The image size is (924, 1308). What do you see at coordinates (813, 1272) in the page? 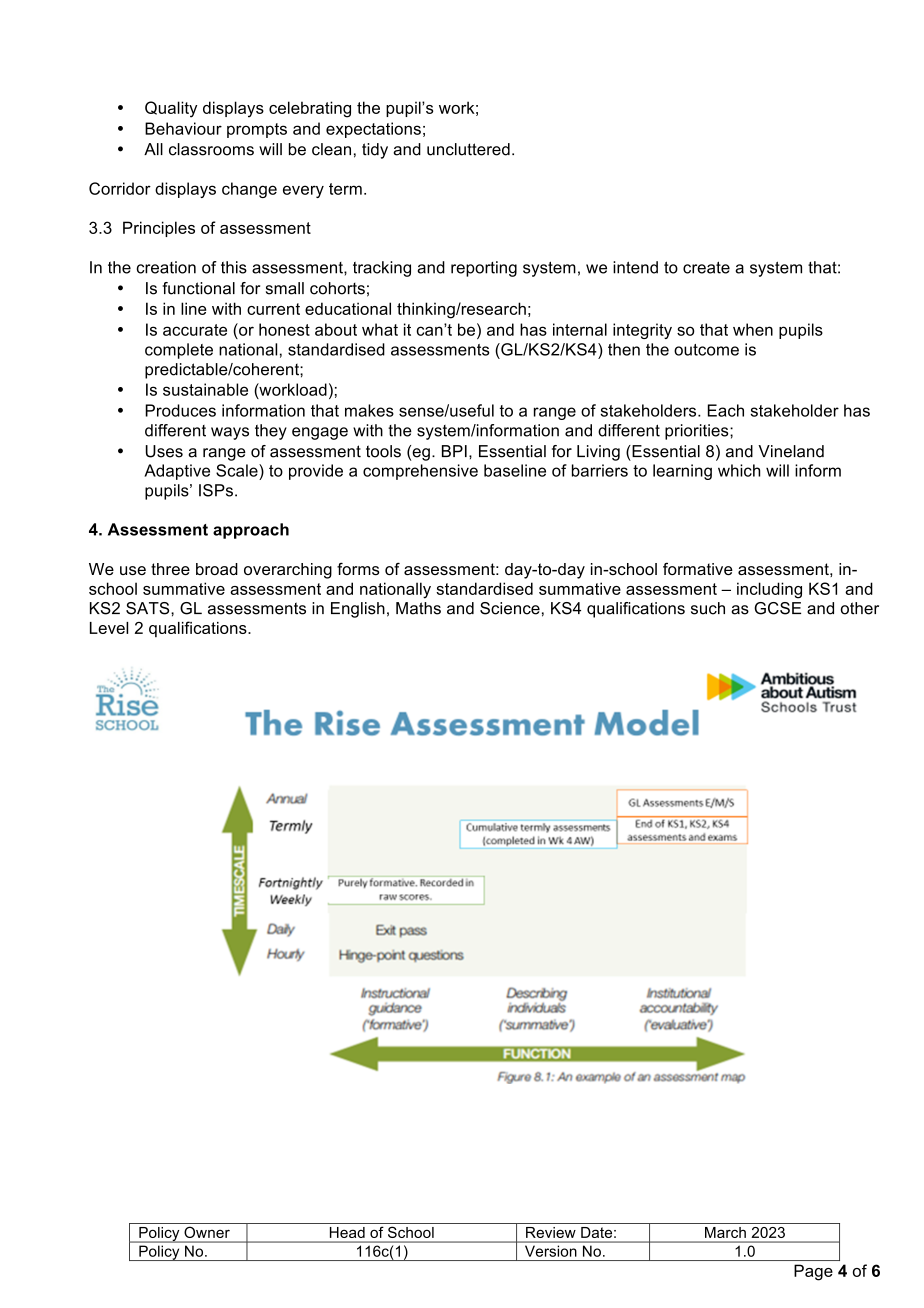
I see `Page` at bounding box center [813, 1272].
